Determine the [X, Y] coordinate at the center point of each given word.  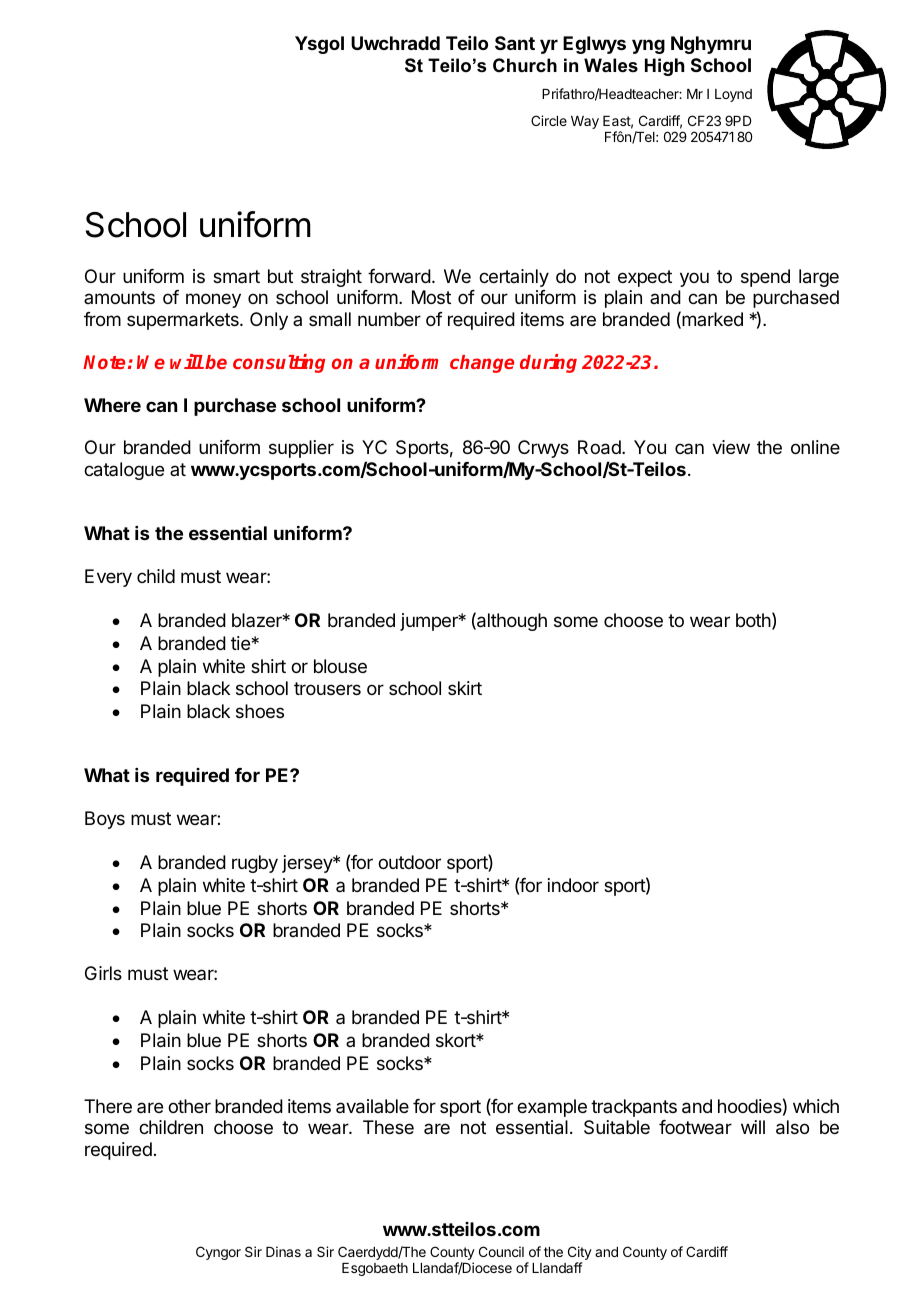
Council [501, 1251]
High [665, 67]
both [753, 620]
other [189, 1106]
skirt [465, 688]
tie [241, 643]
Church [525, 65]
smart [236, 276]
